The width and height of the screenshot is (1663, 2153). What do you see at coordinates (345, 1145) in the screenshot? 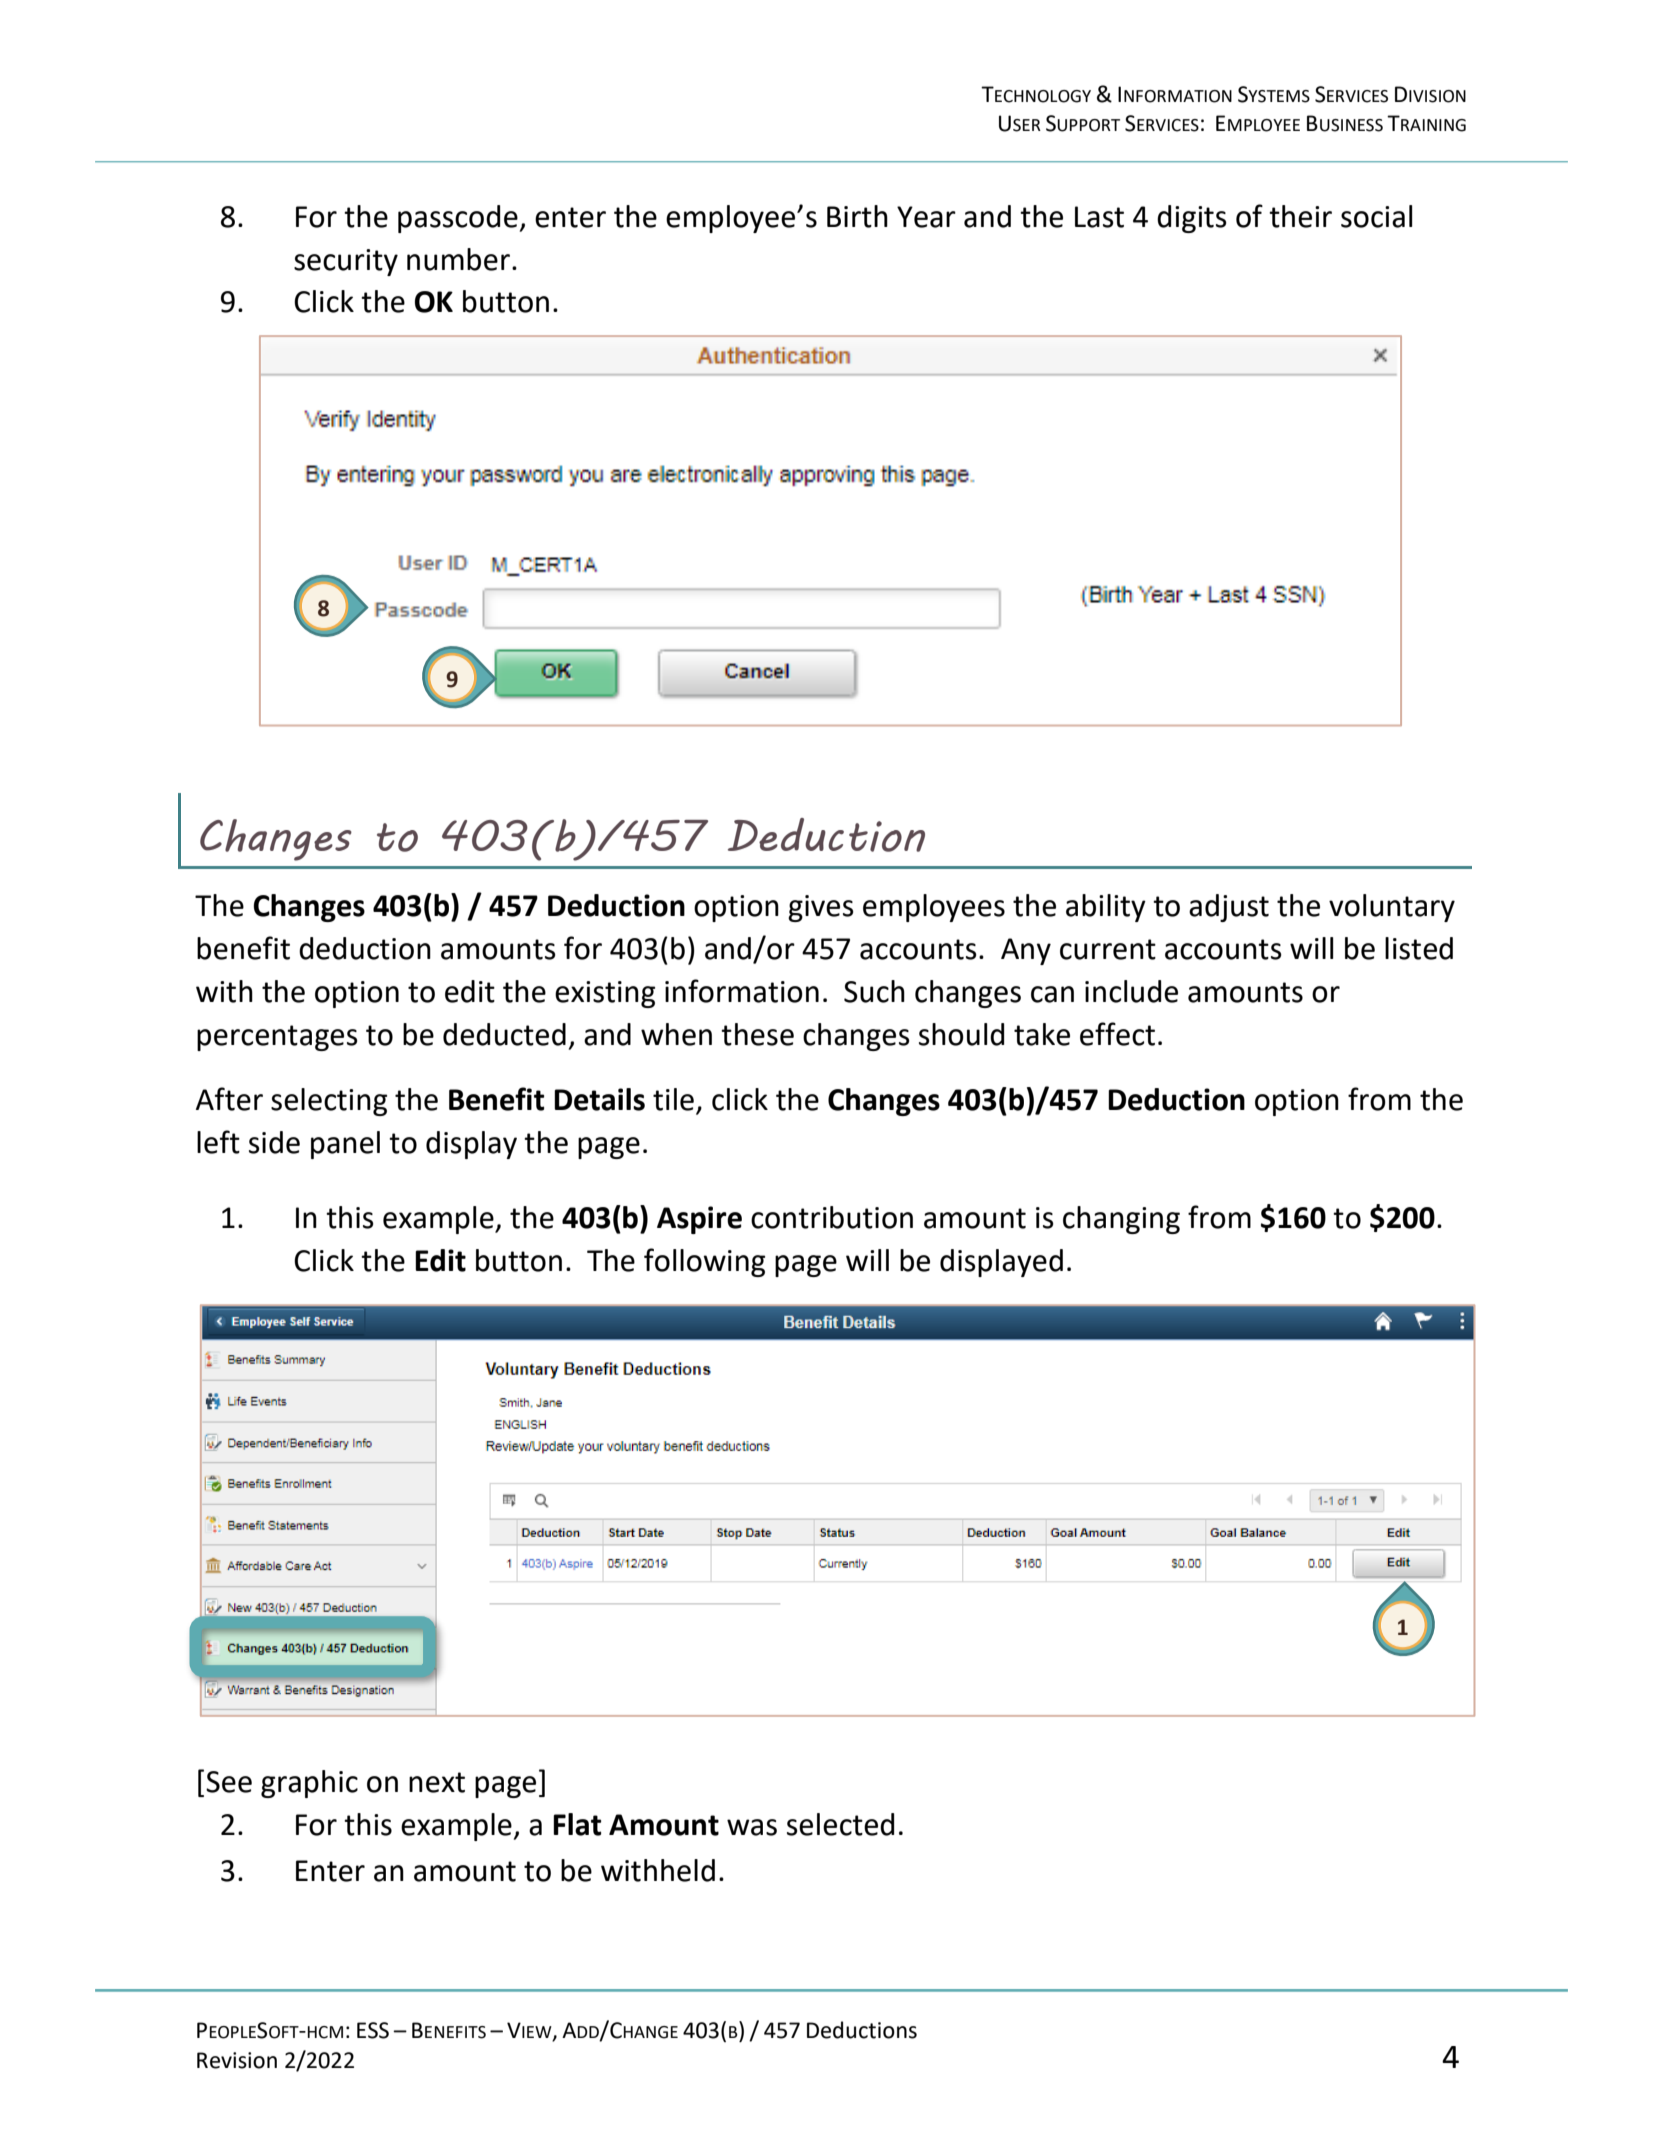
I see `panel` at bounding box center [345, 1145].
